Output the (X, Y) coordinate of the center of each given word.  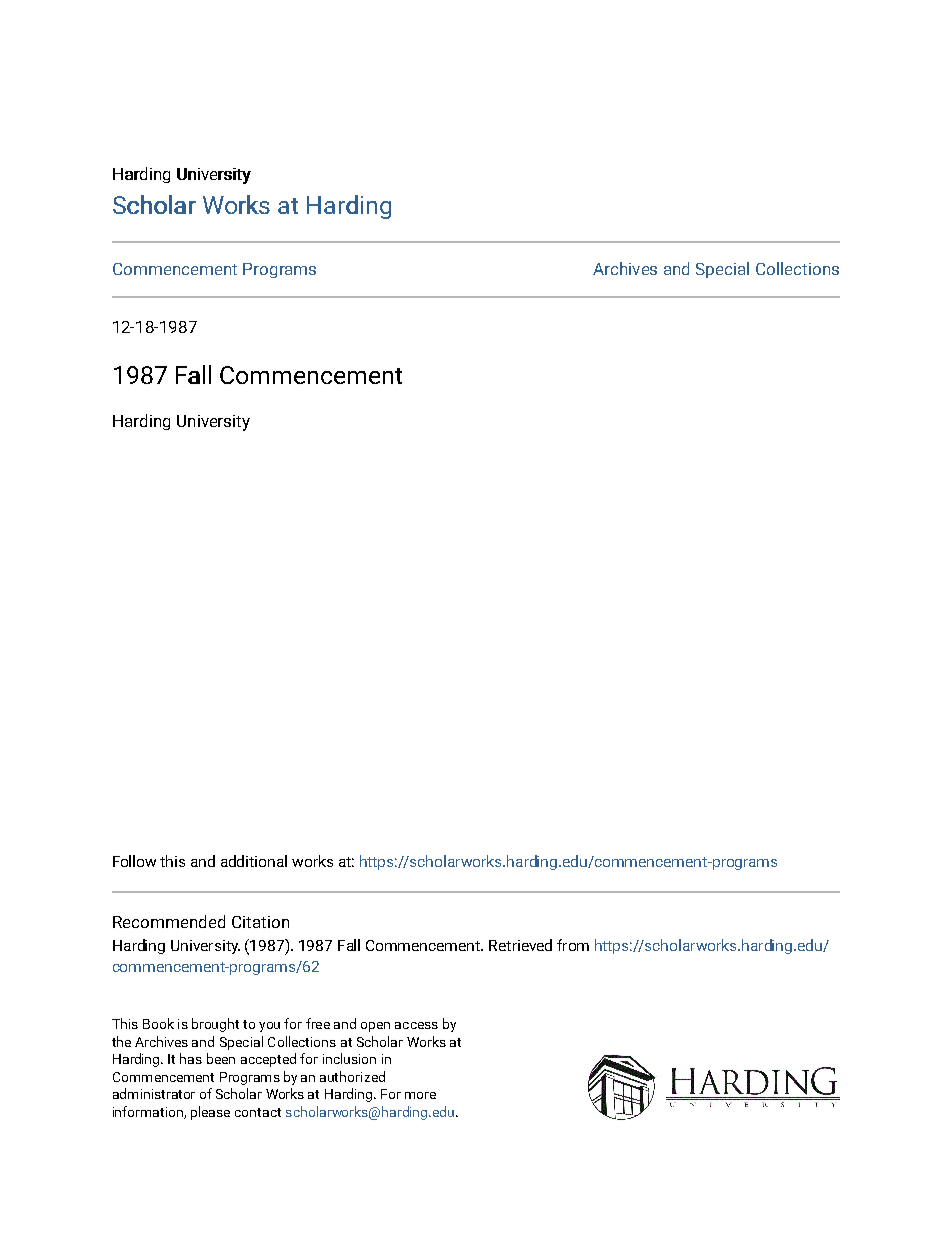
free (318, 1023)
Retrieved (520, 945)
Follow (134, 861)
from (573, 945)
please (210, 1113)
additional (254, 861)
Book (158, 1023)
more (420, 1095)
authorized (352, 1076)
